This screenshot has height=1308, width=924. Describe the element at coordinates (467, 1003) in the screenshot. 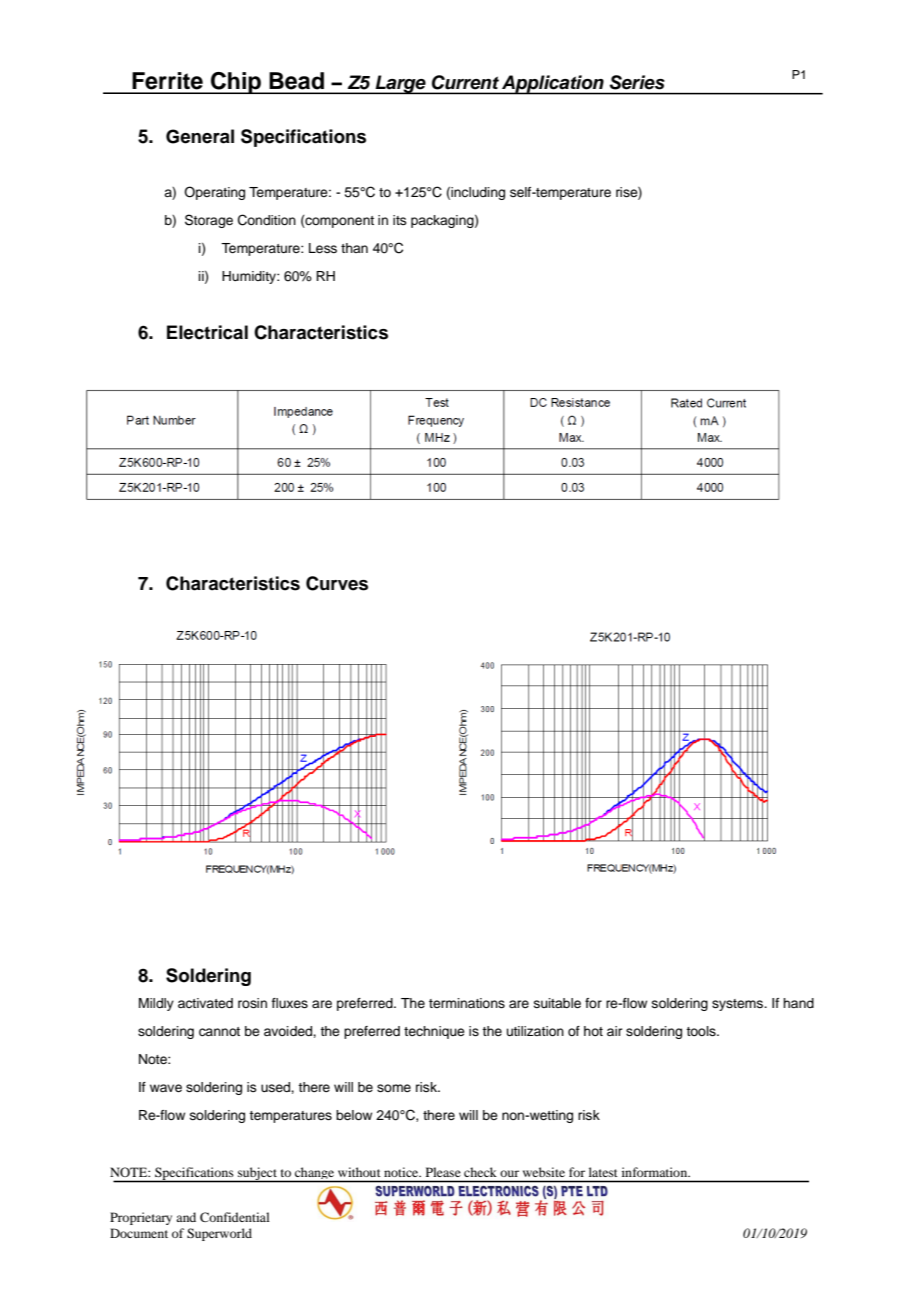

I see `terminations` at that location.
